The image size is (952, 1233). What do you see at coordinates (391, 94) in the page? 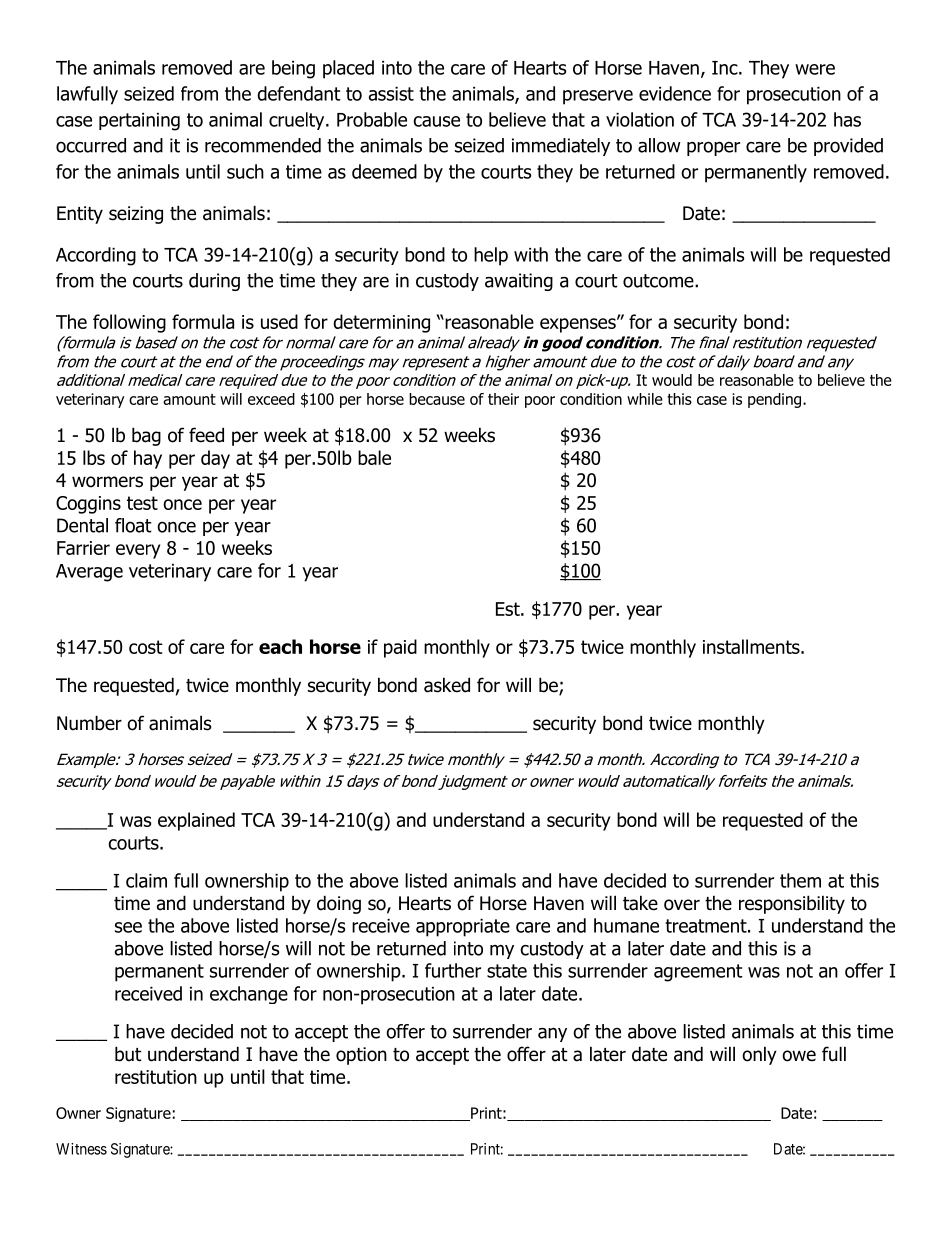
I see `assist` at bounding box center [391, 94].
